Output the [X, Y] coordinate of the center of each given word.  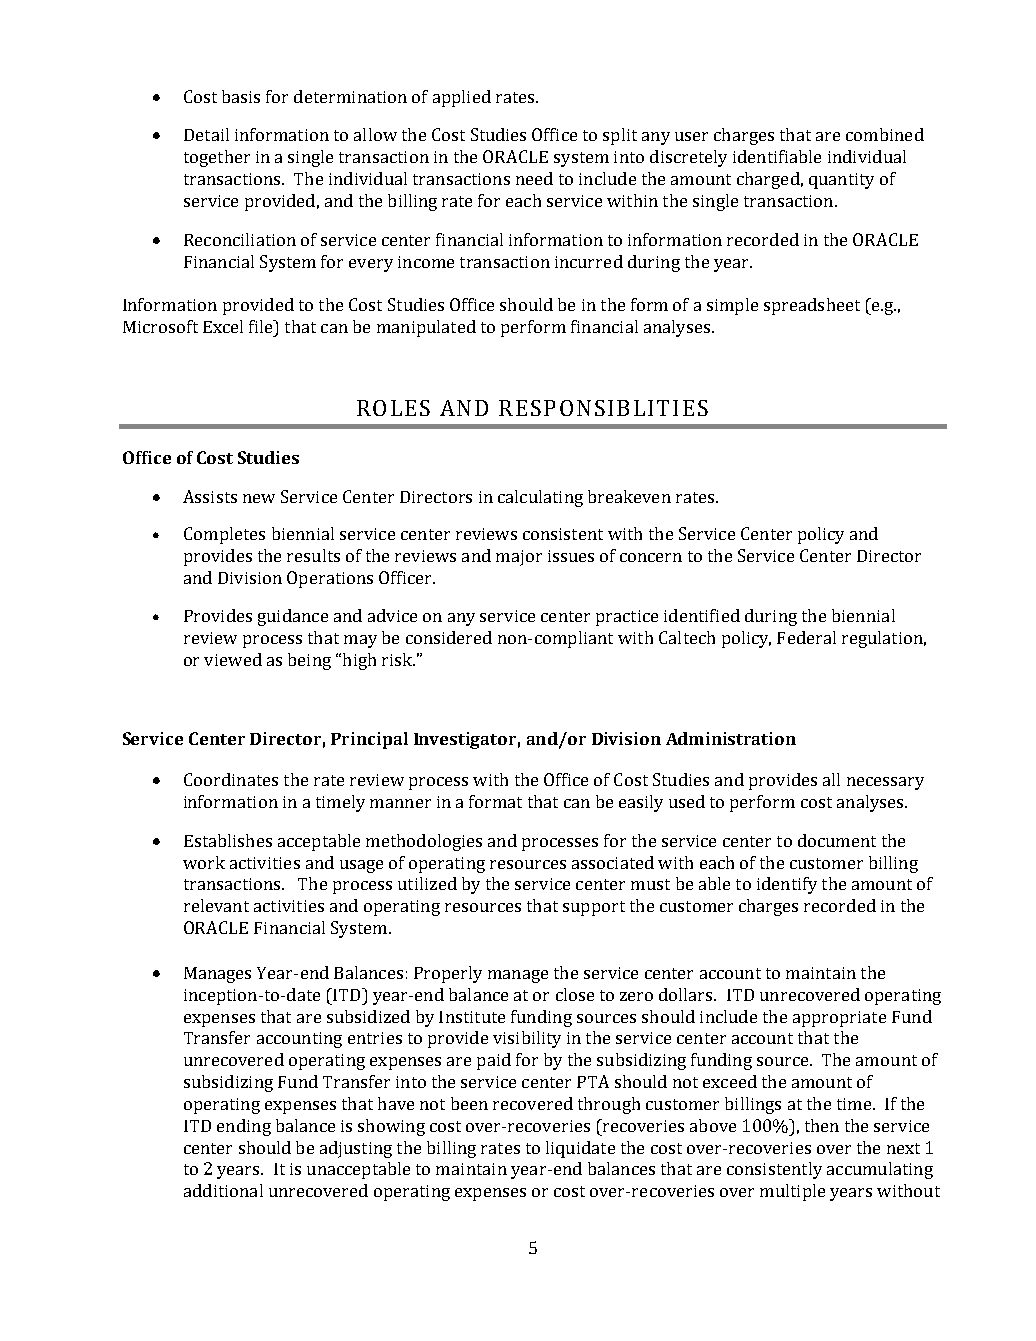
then [822, 1125]
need [534, 178]
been [469, 1103]
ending [244, 1127]
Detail [206, 134]
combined [885, 134]
